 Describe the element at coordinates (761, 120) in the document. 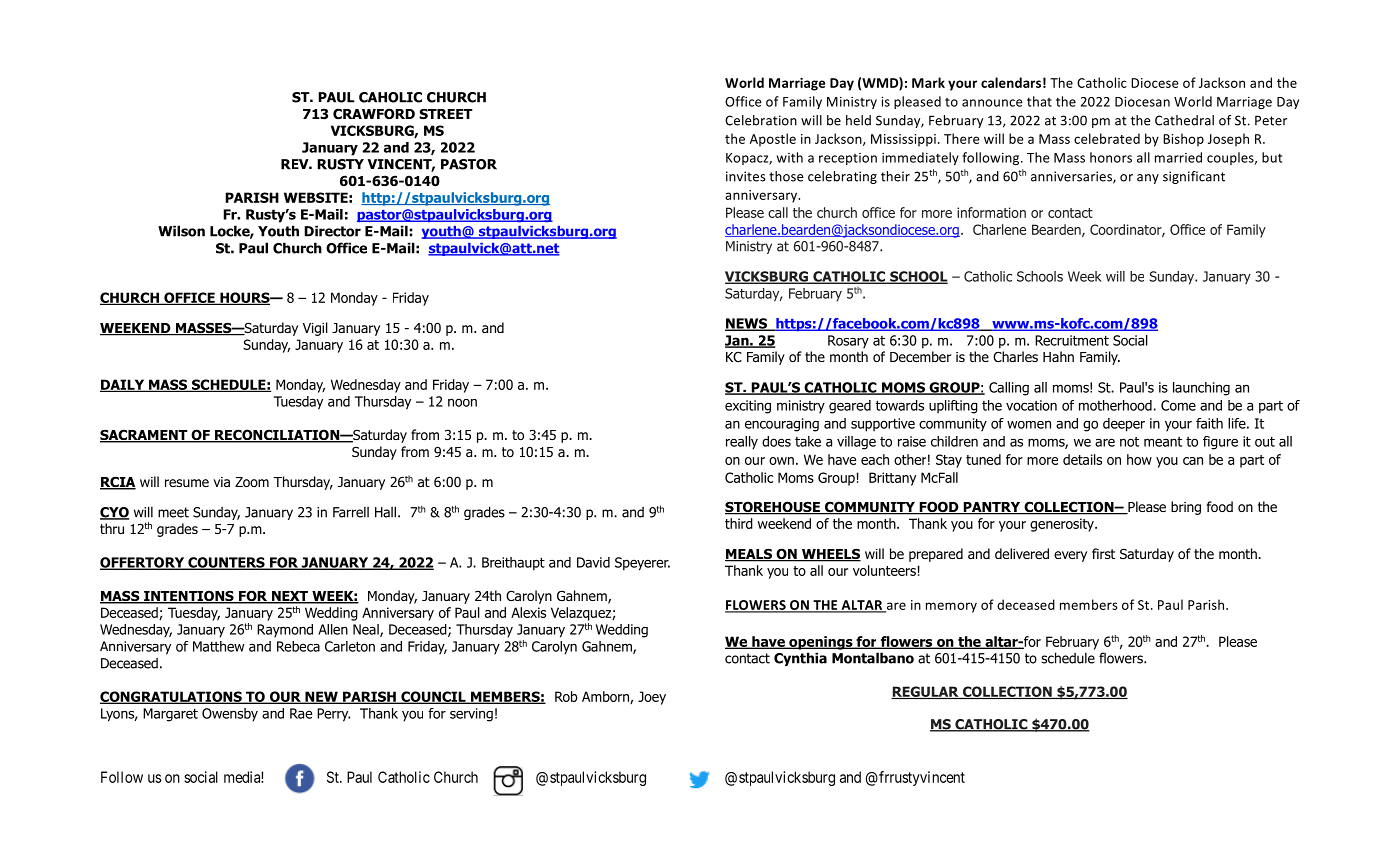

I see `Celebration` at that location.
